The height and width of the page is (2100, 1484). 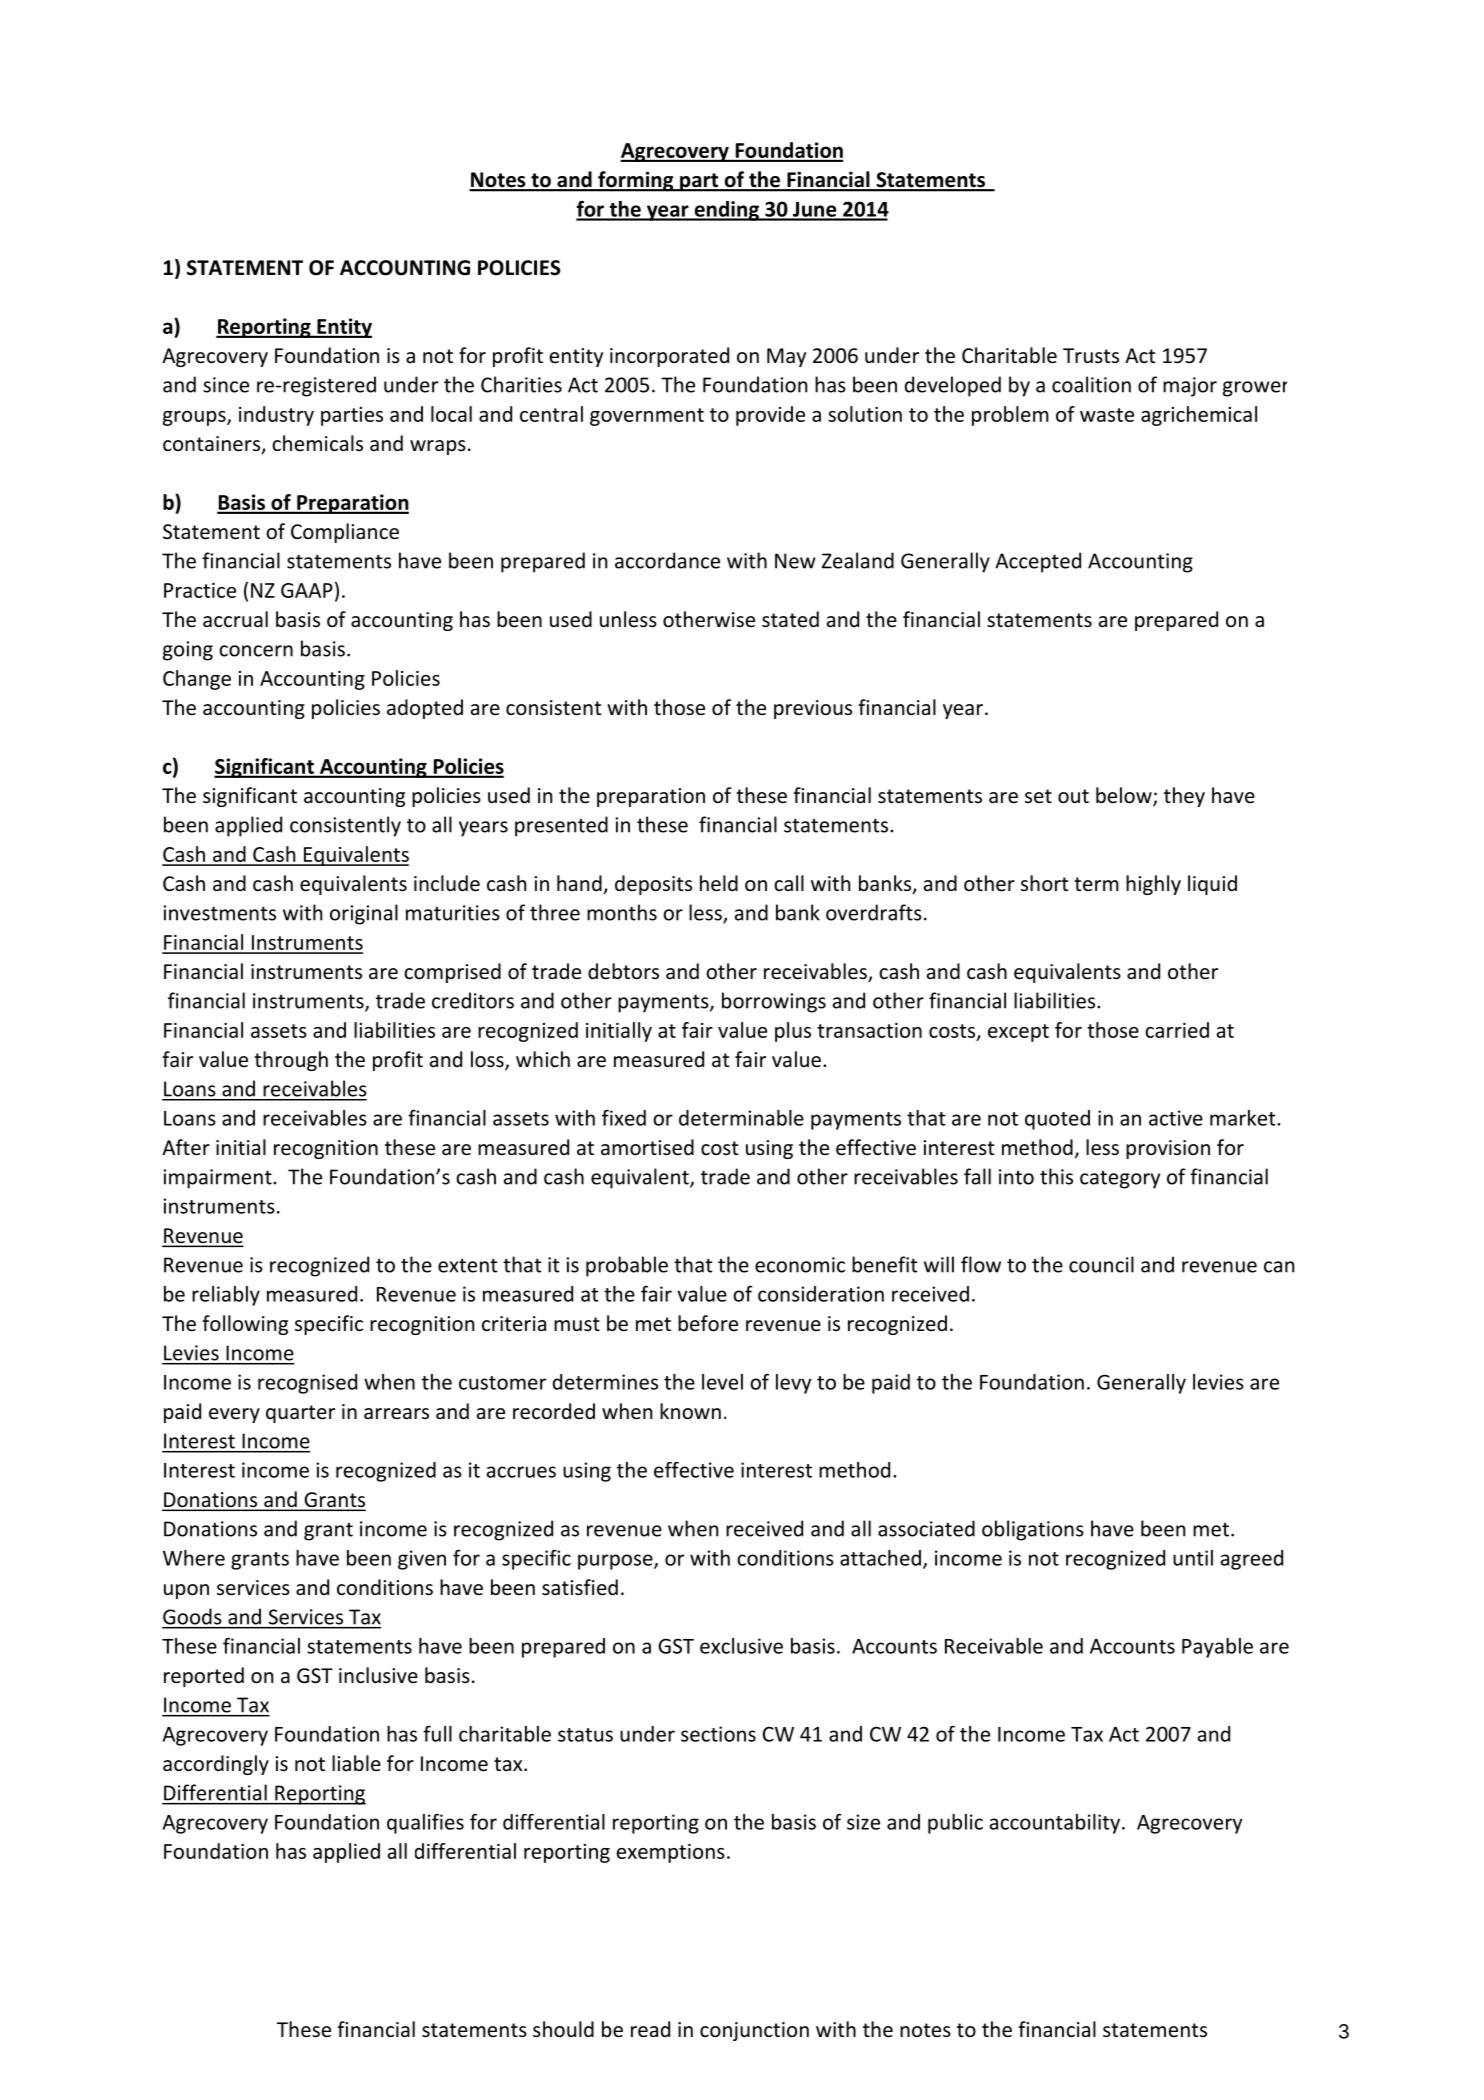 What do you see at coordinates (616, 1562) in the page?
I see `purpose` at bounding box center [616, 1562].
